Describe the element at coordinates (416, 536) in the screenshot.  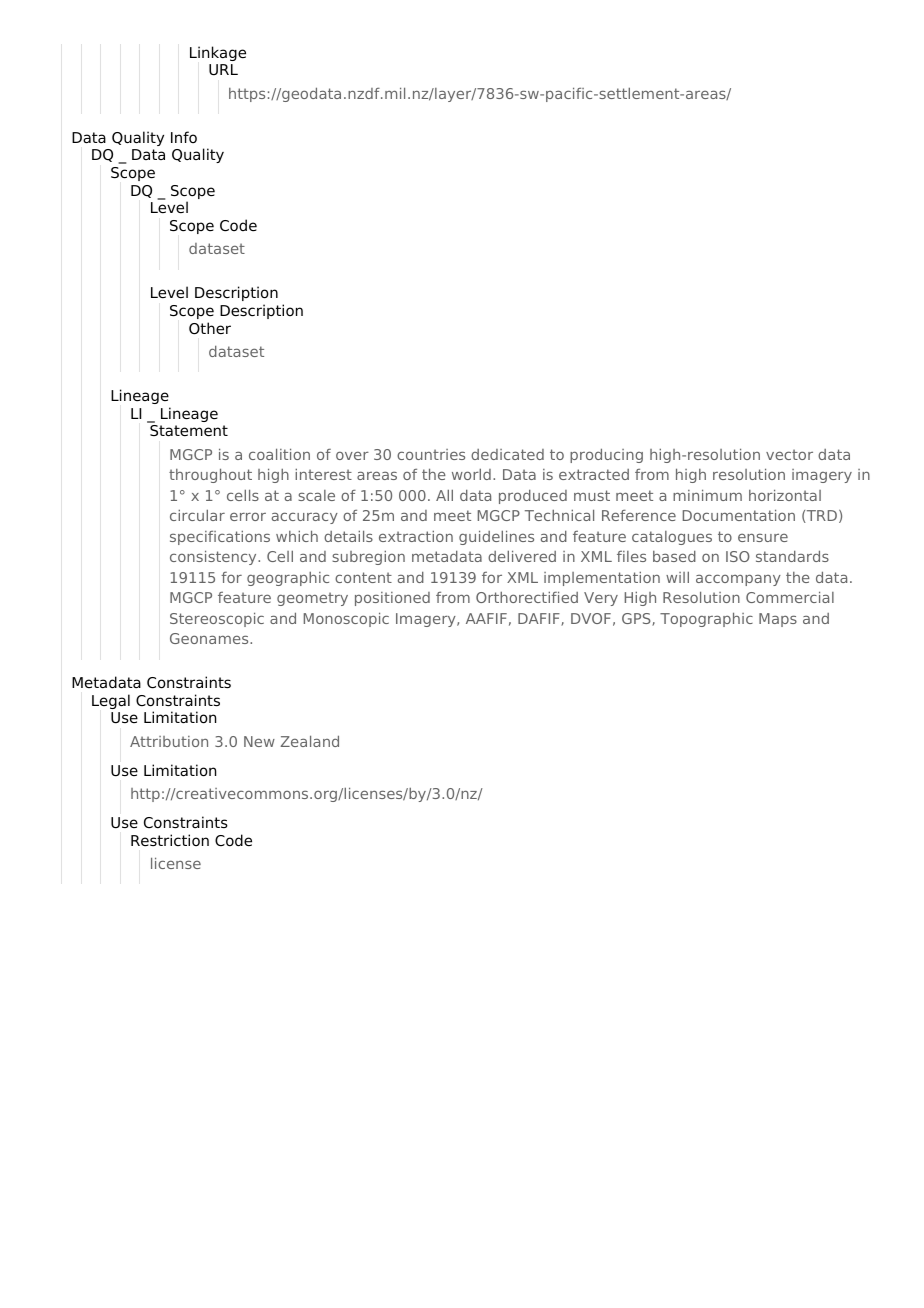
I see `extraction` at that location.
